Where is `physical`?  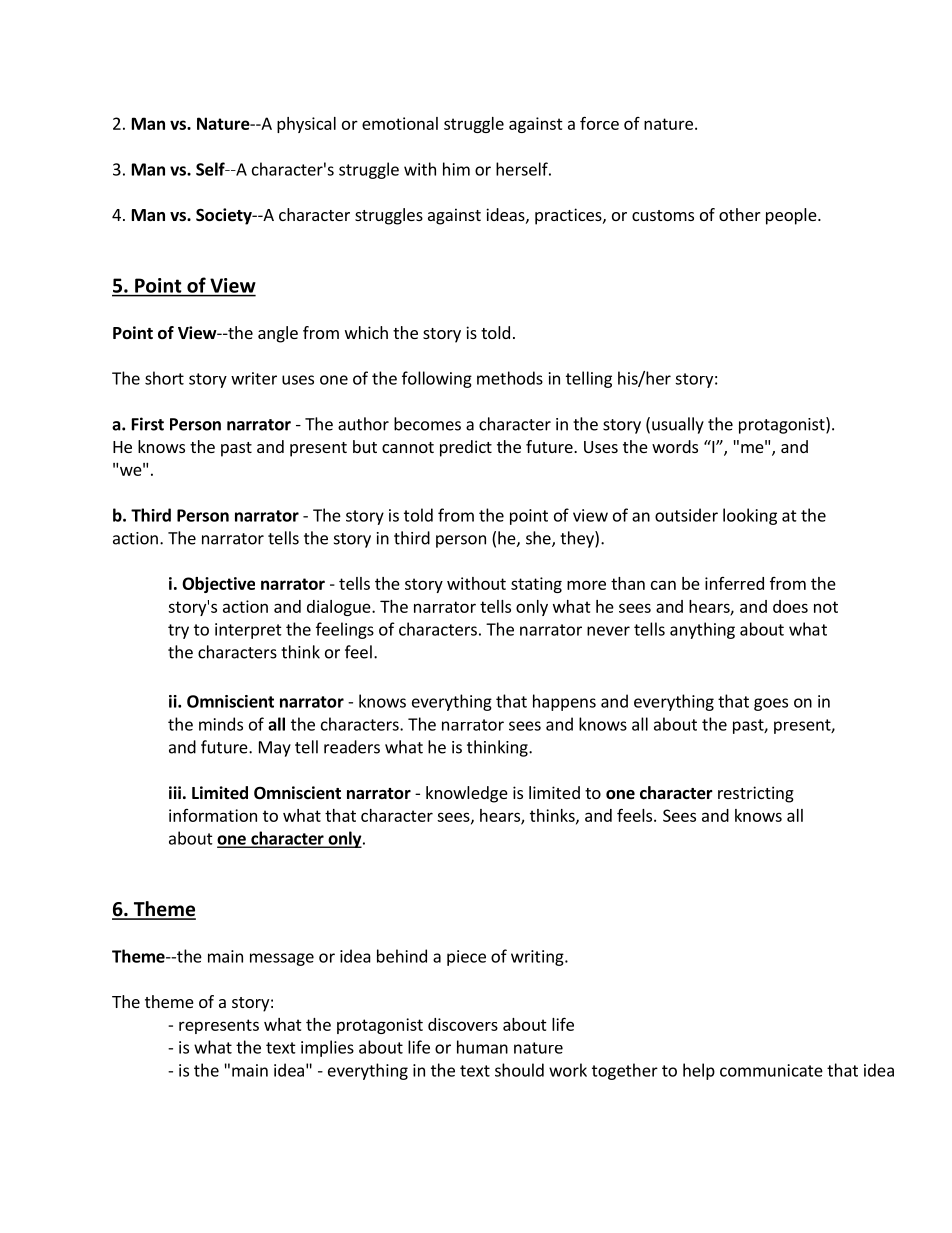
physical is located at coordinates (306, 125).
